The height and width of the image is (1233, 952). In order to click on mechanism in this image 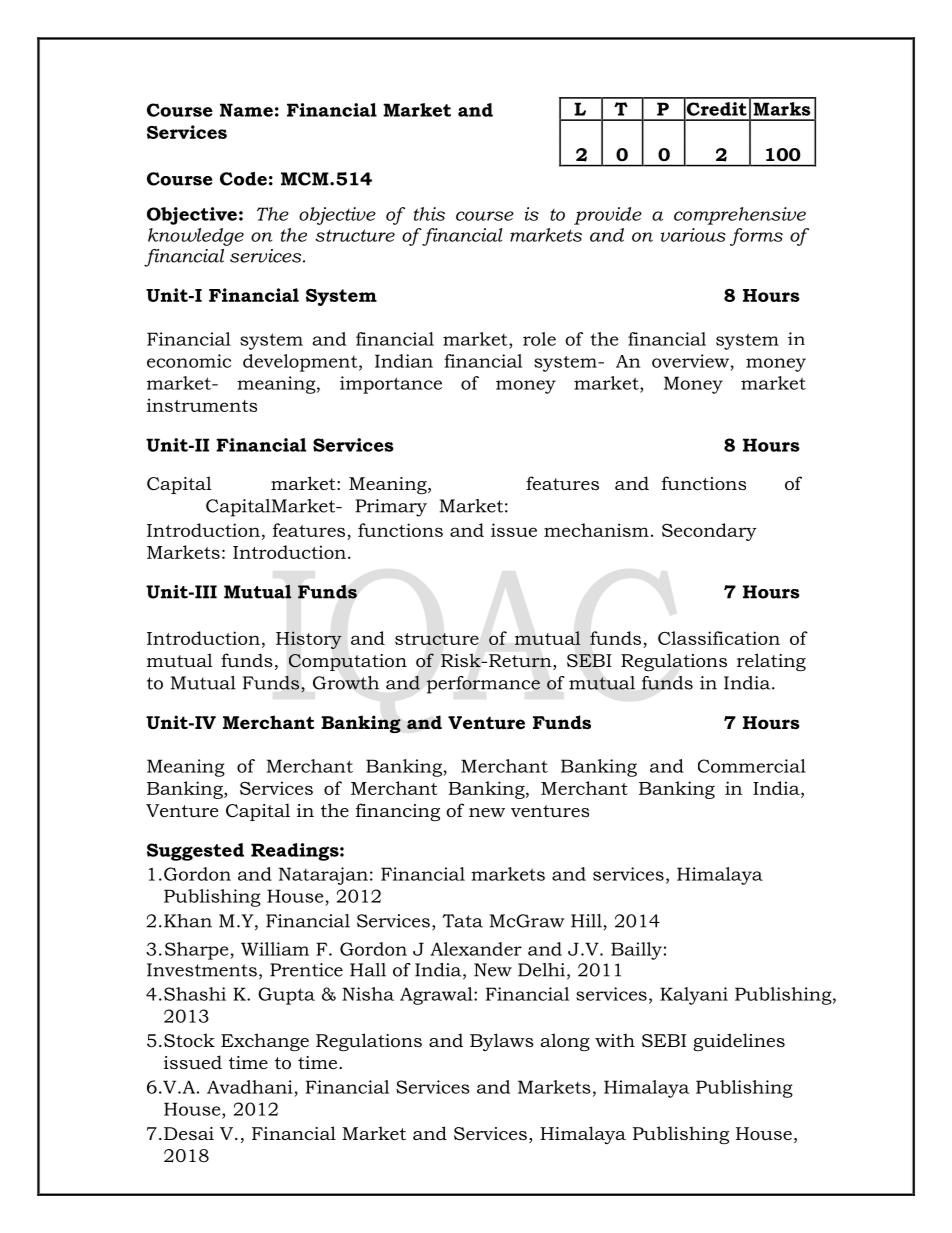, I will do `click(596, 530)`.
